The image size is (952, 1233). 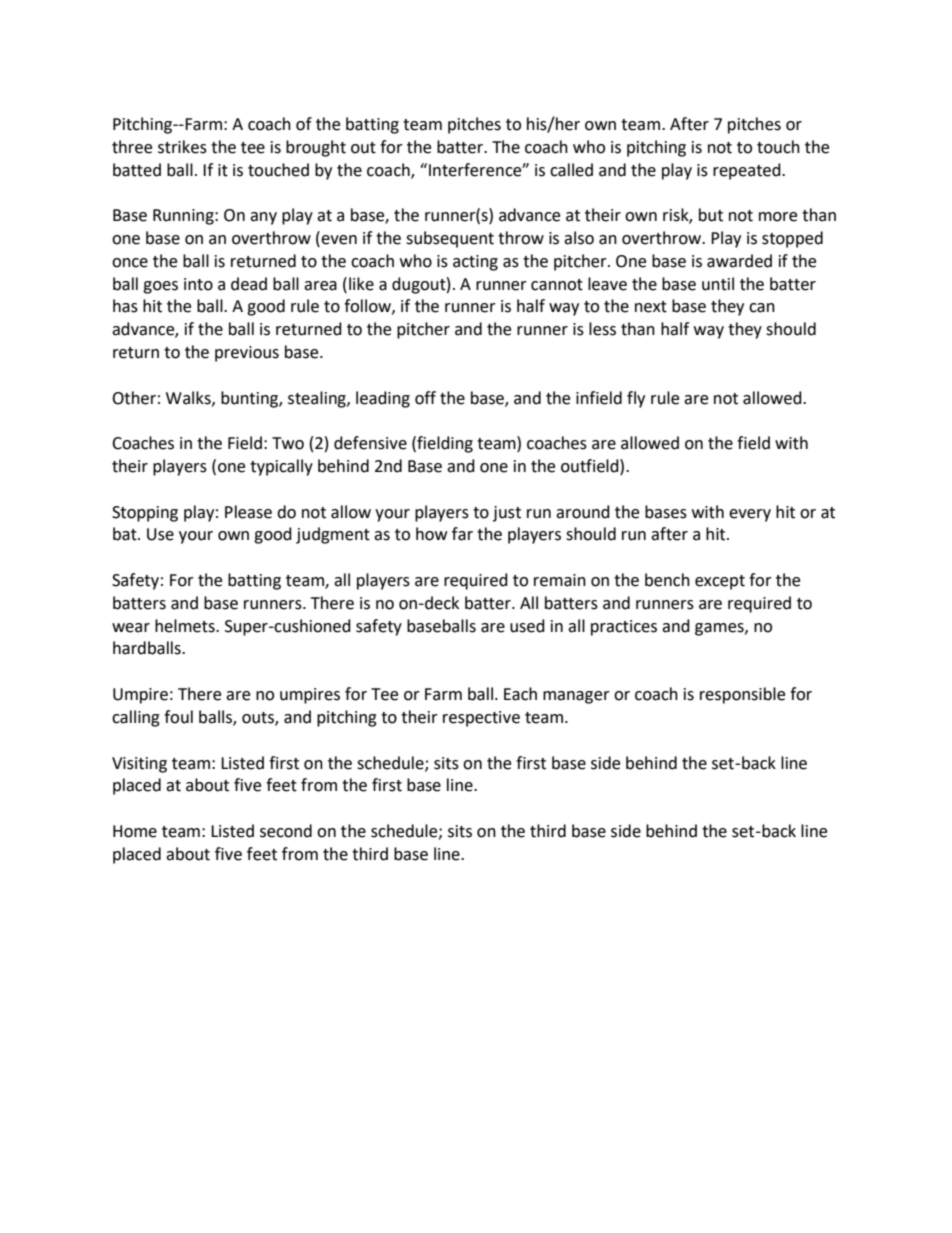 What do you see at coordinates (748, 171) in the screenshot?
I see `repeated` at bounding box center [748, 171].
